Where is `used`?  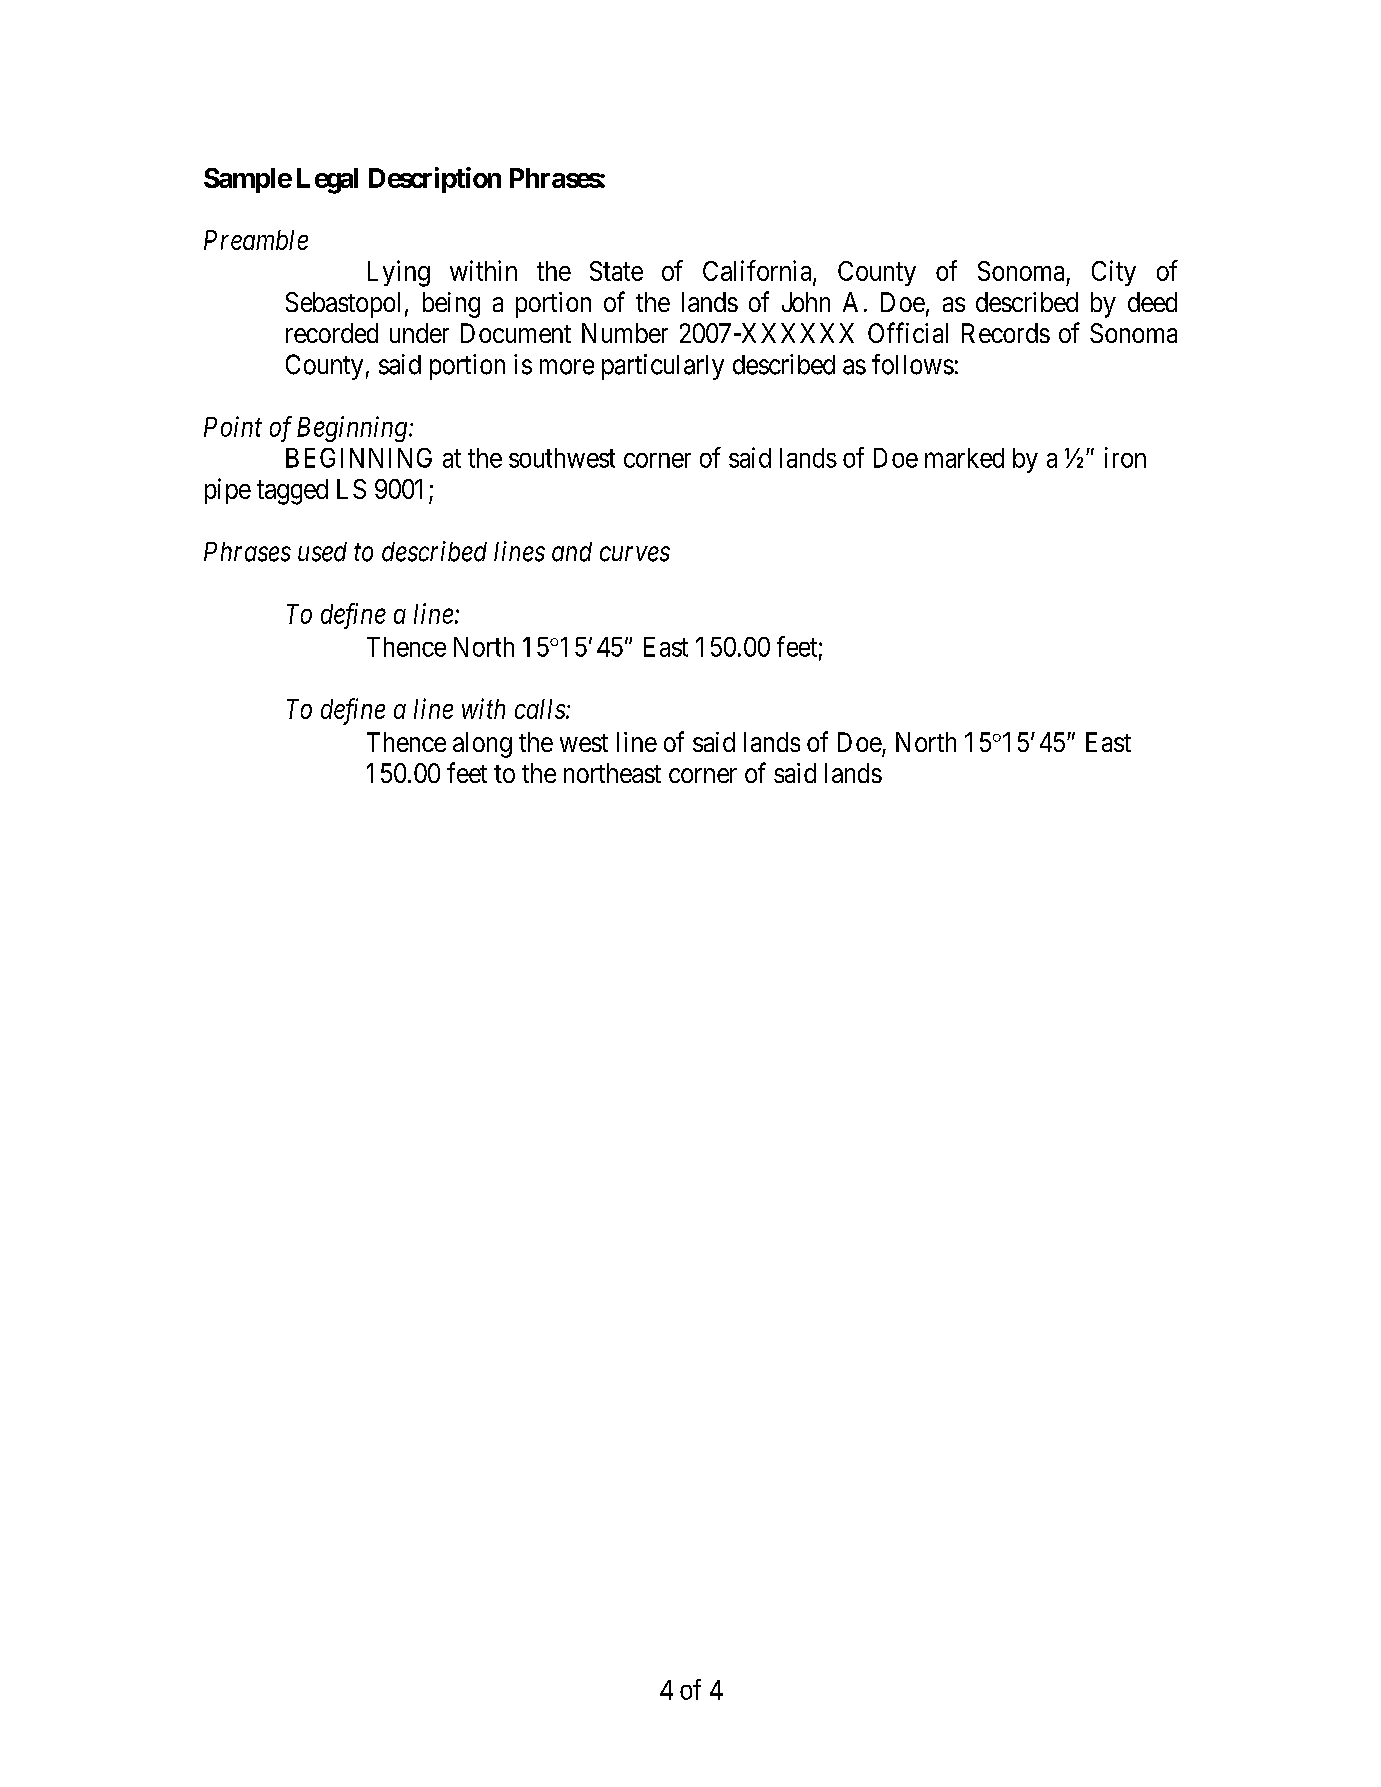 used is located at coordinates (322, 552).
